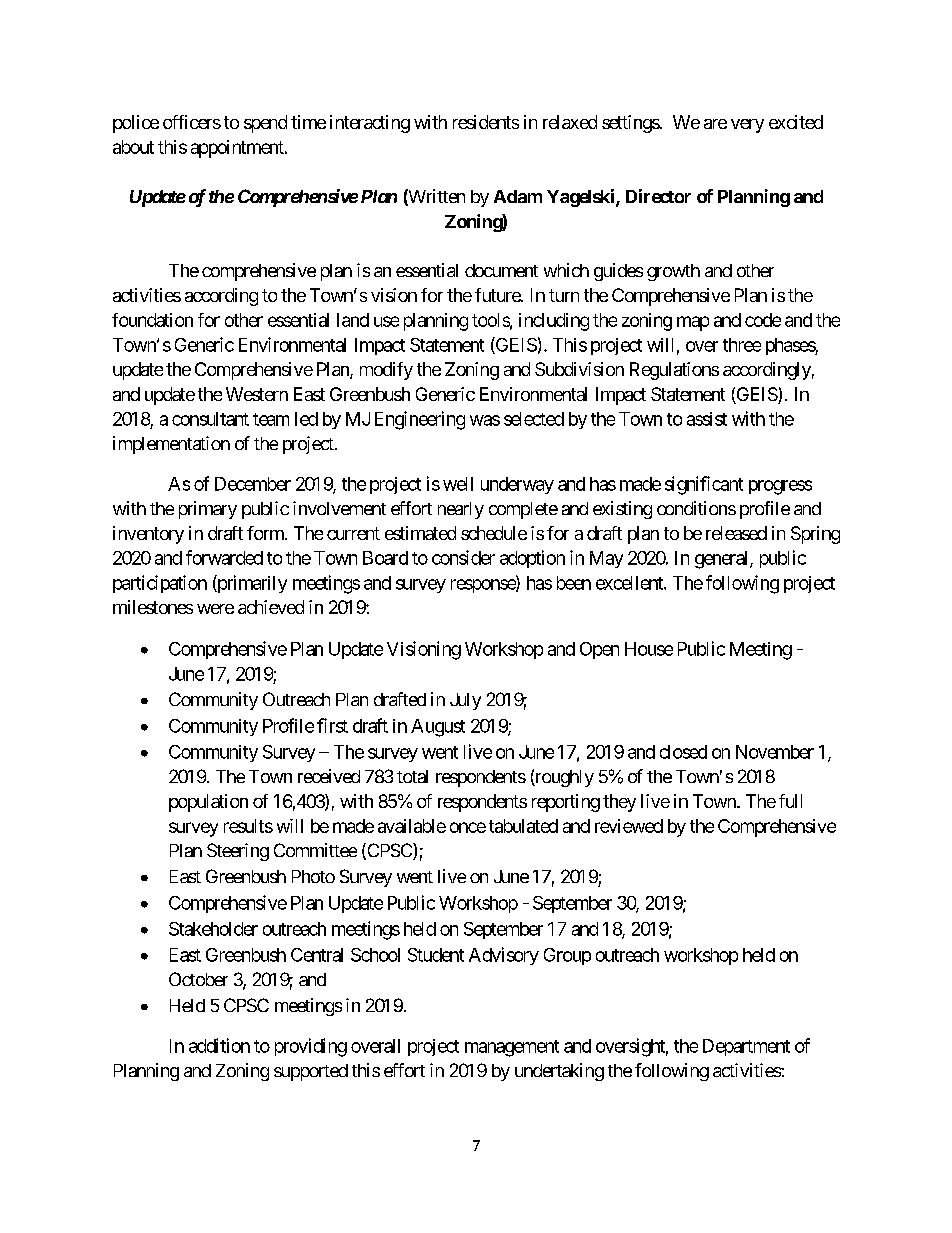 The height and width of the image is (1233, 952). What do you see at coordinates (518, 196) in the image?
I see `Adam` at bounding box center [518, 196].
